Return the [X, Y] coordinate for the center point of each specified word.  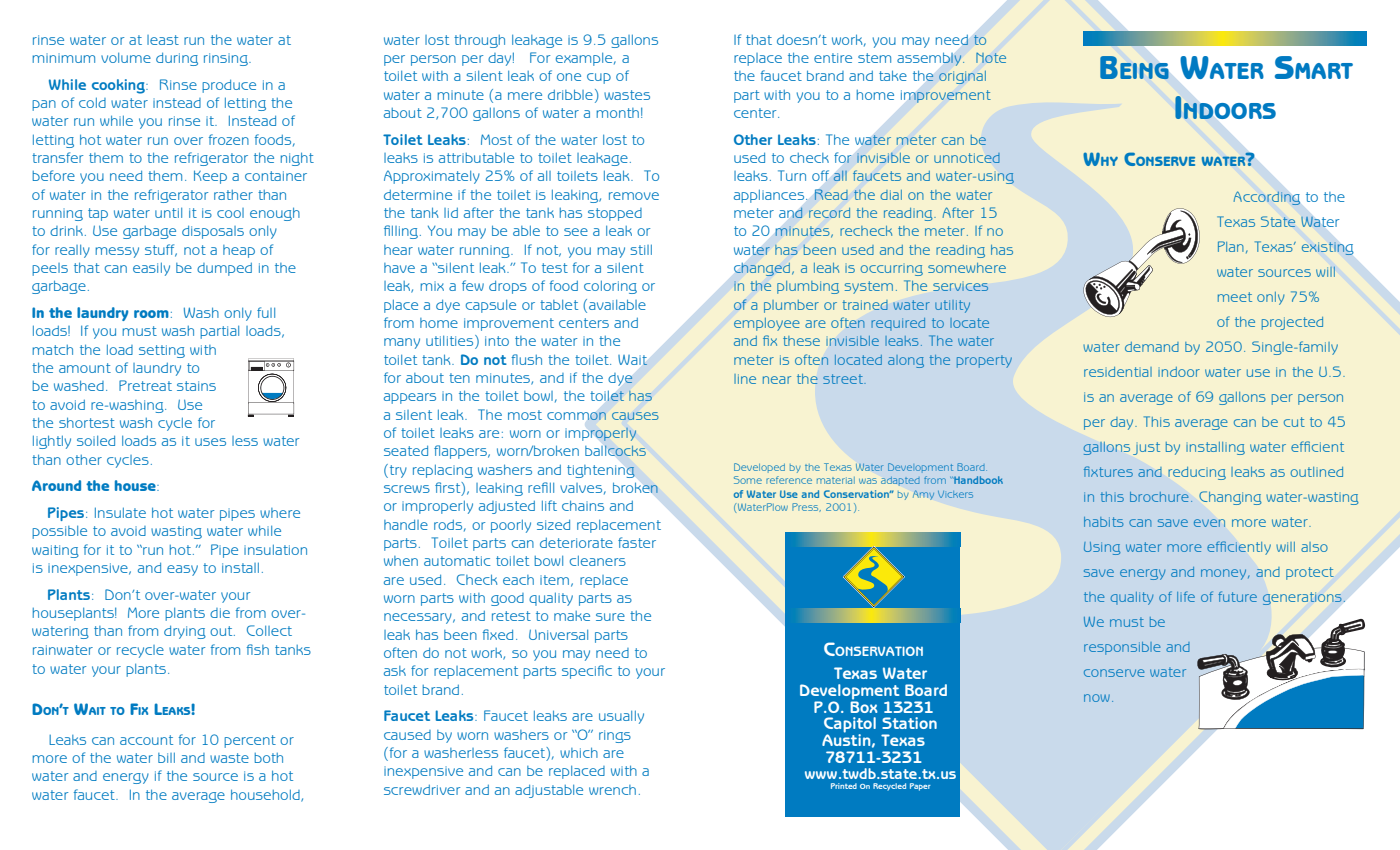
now [1097, 698]
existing [1327, 248]
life [1186, 596]
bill [166, 757]
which [579, 752]
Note [991, 58]
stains [196, 386]
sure [610, 617]
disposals [213, 232]
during [177, 59]
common [576, 416]
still [641, 249]
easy [182, 570]
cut [1294, 422]
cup [599, 78]
